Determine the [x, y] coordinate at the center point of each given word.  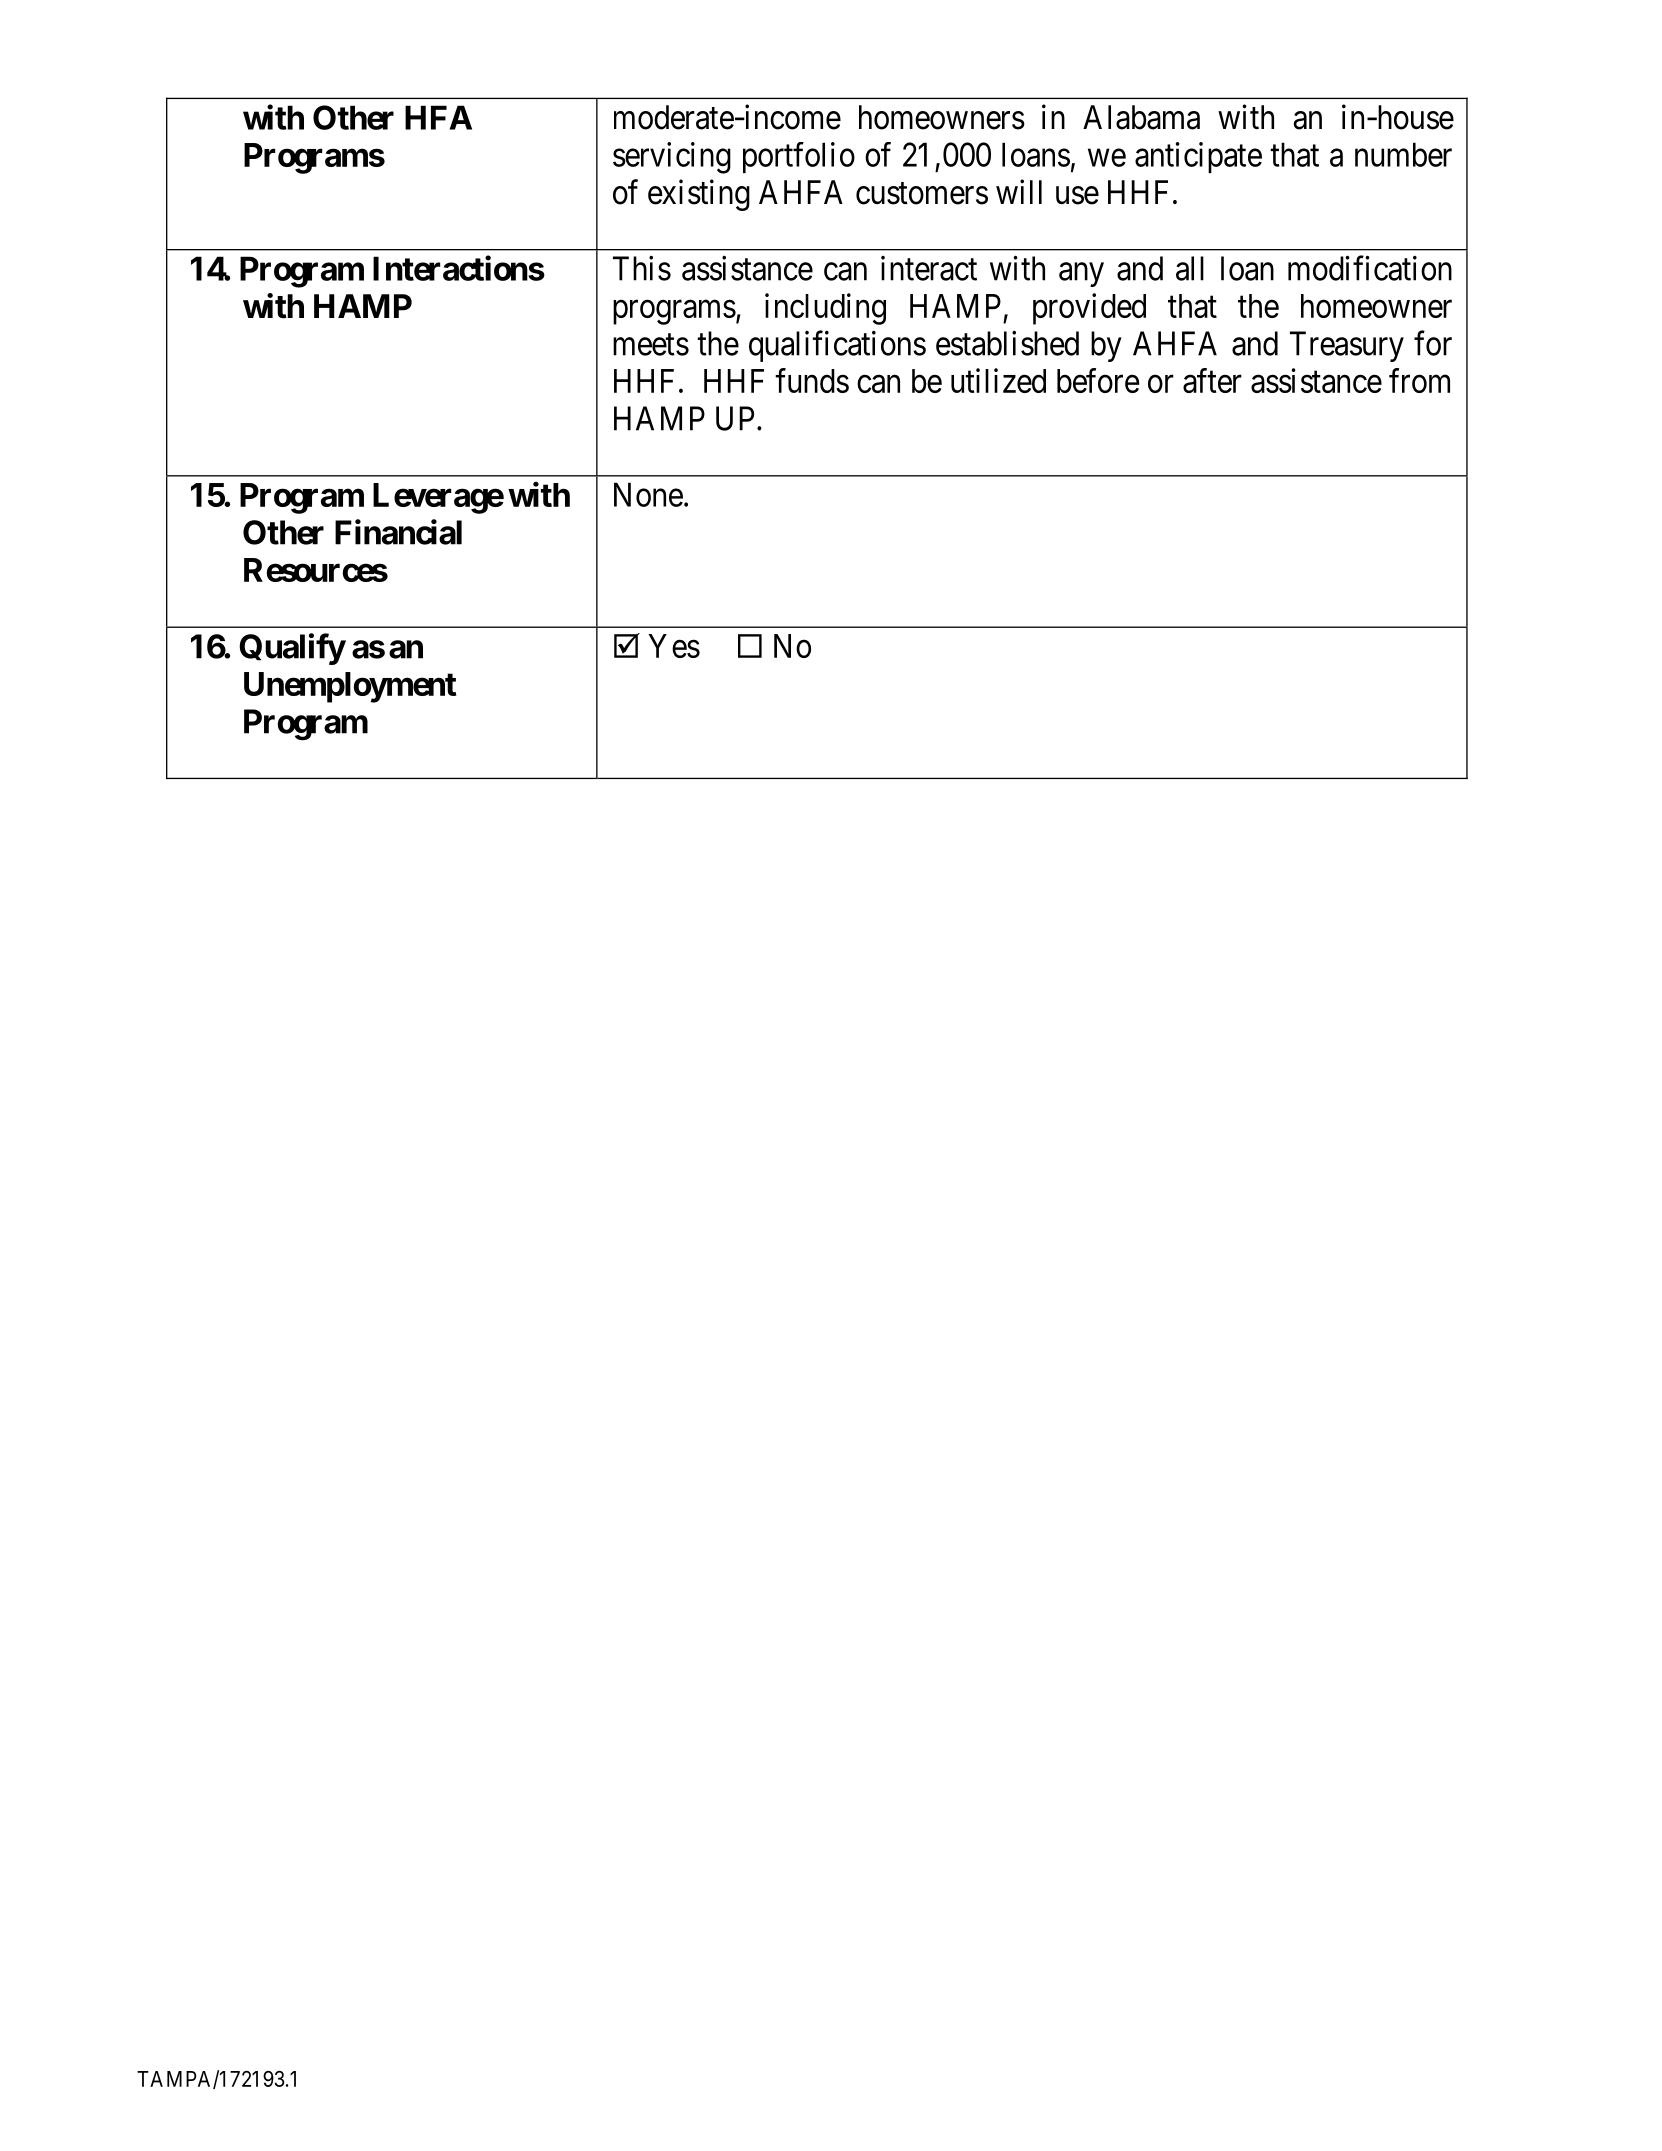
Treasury [1347, 346]
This [642, 268]
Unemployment [350, 687]
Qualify [292, 649]
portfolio [799, 157]
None [648, 494]
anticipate [1198, 157]
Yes [674, 646]
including [825, 309]
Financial [398, 532]
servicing [672, 158]
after [1212, 380]
